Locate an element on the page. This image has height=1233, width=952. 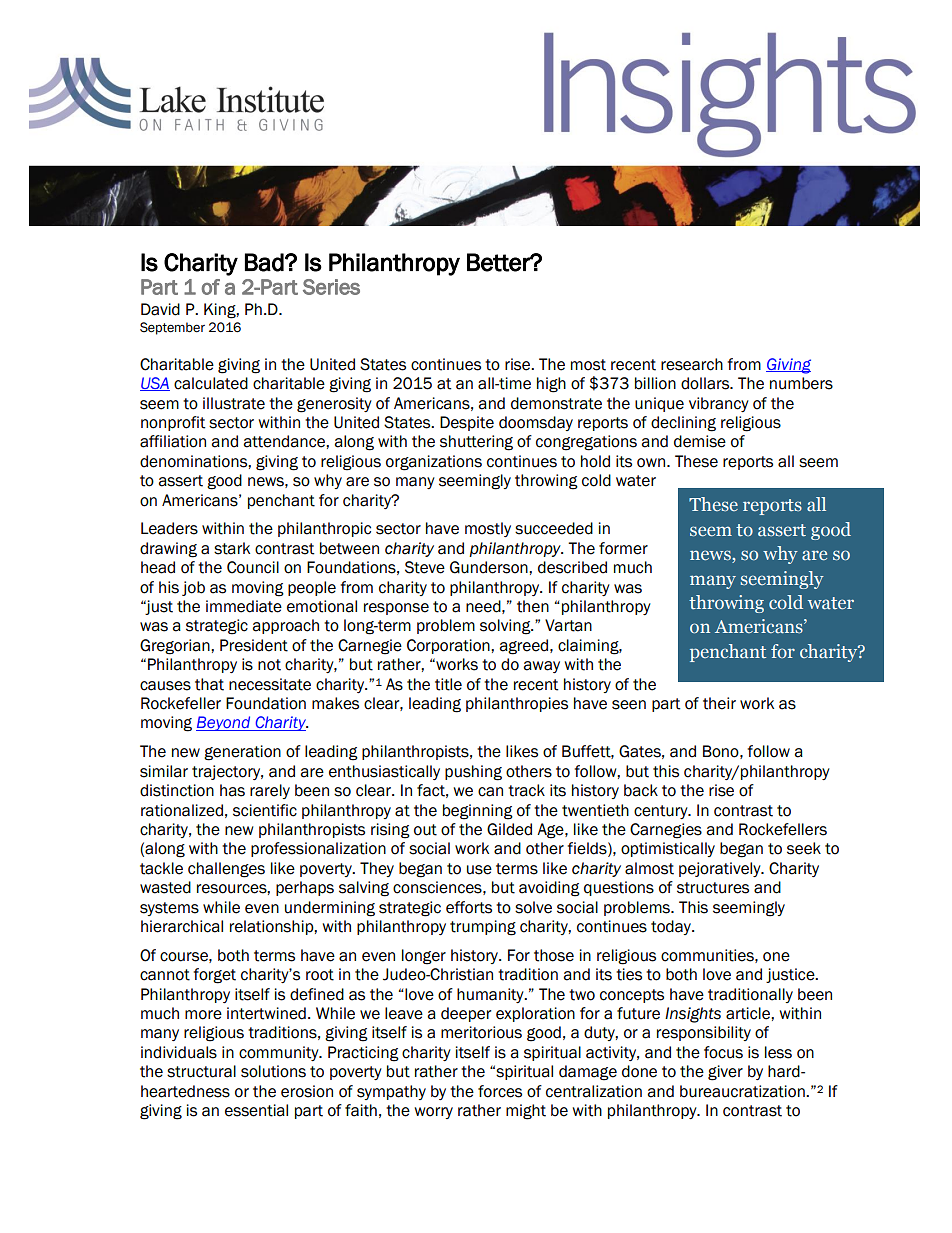
Series is located at coordinates (331, 287).
